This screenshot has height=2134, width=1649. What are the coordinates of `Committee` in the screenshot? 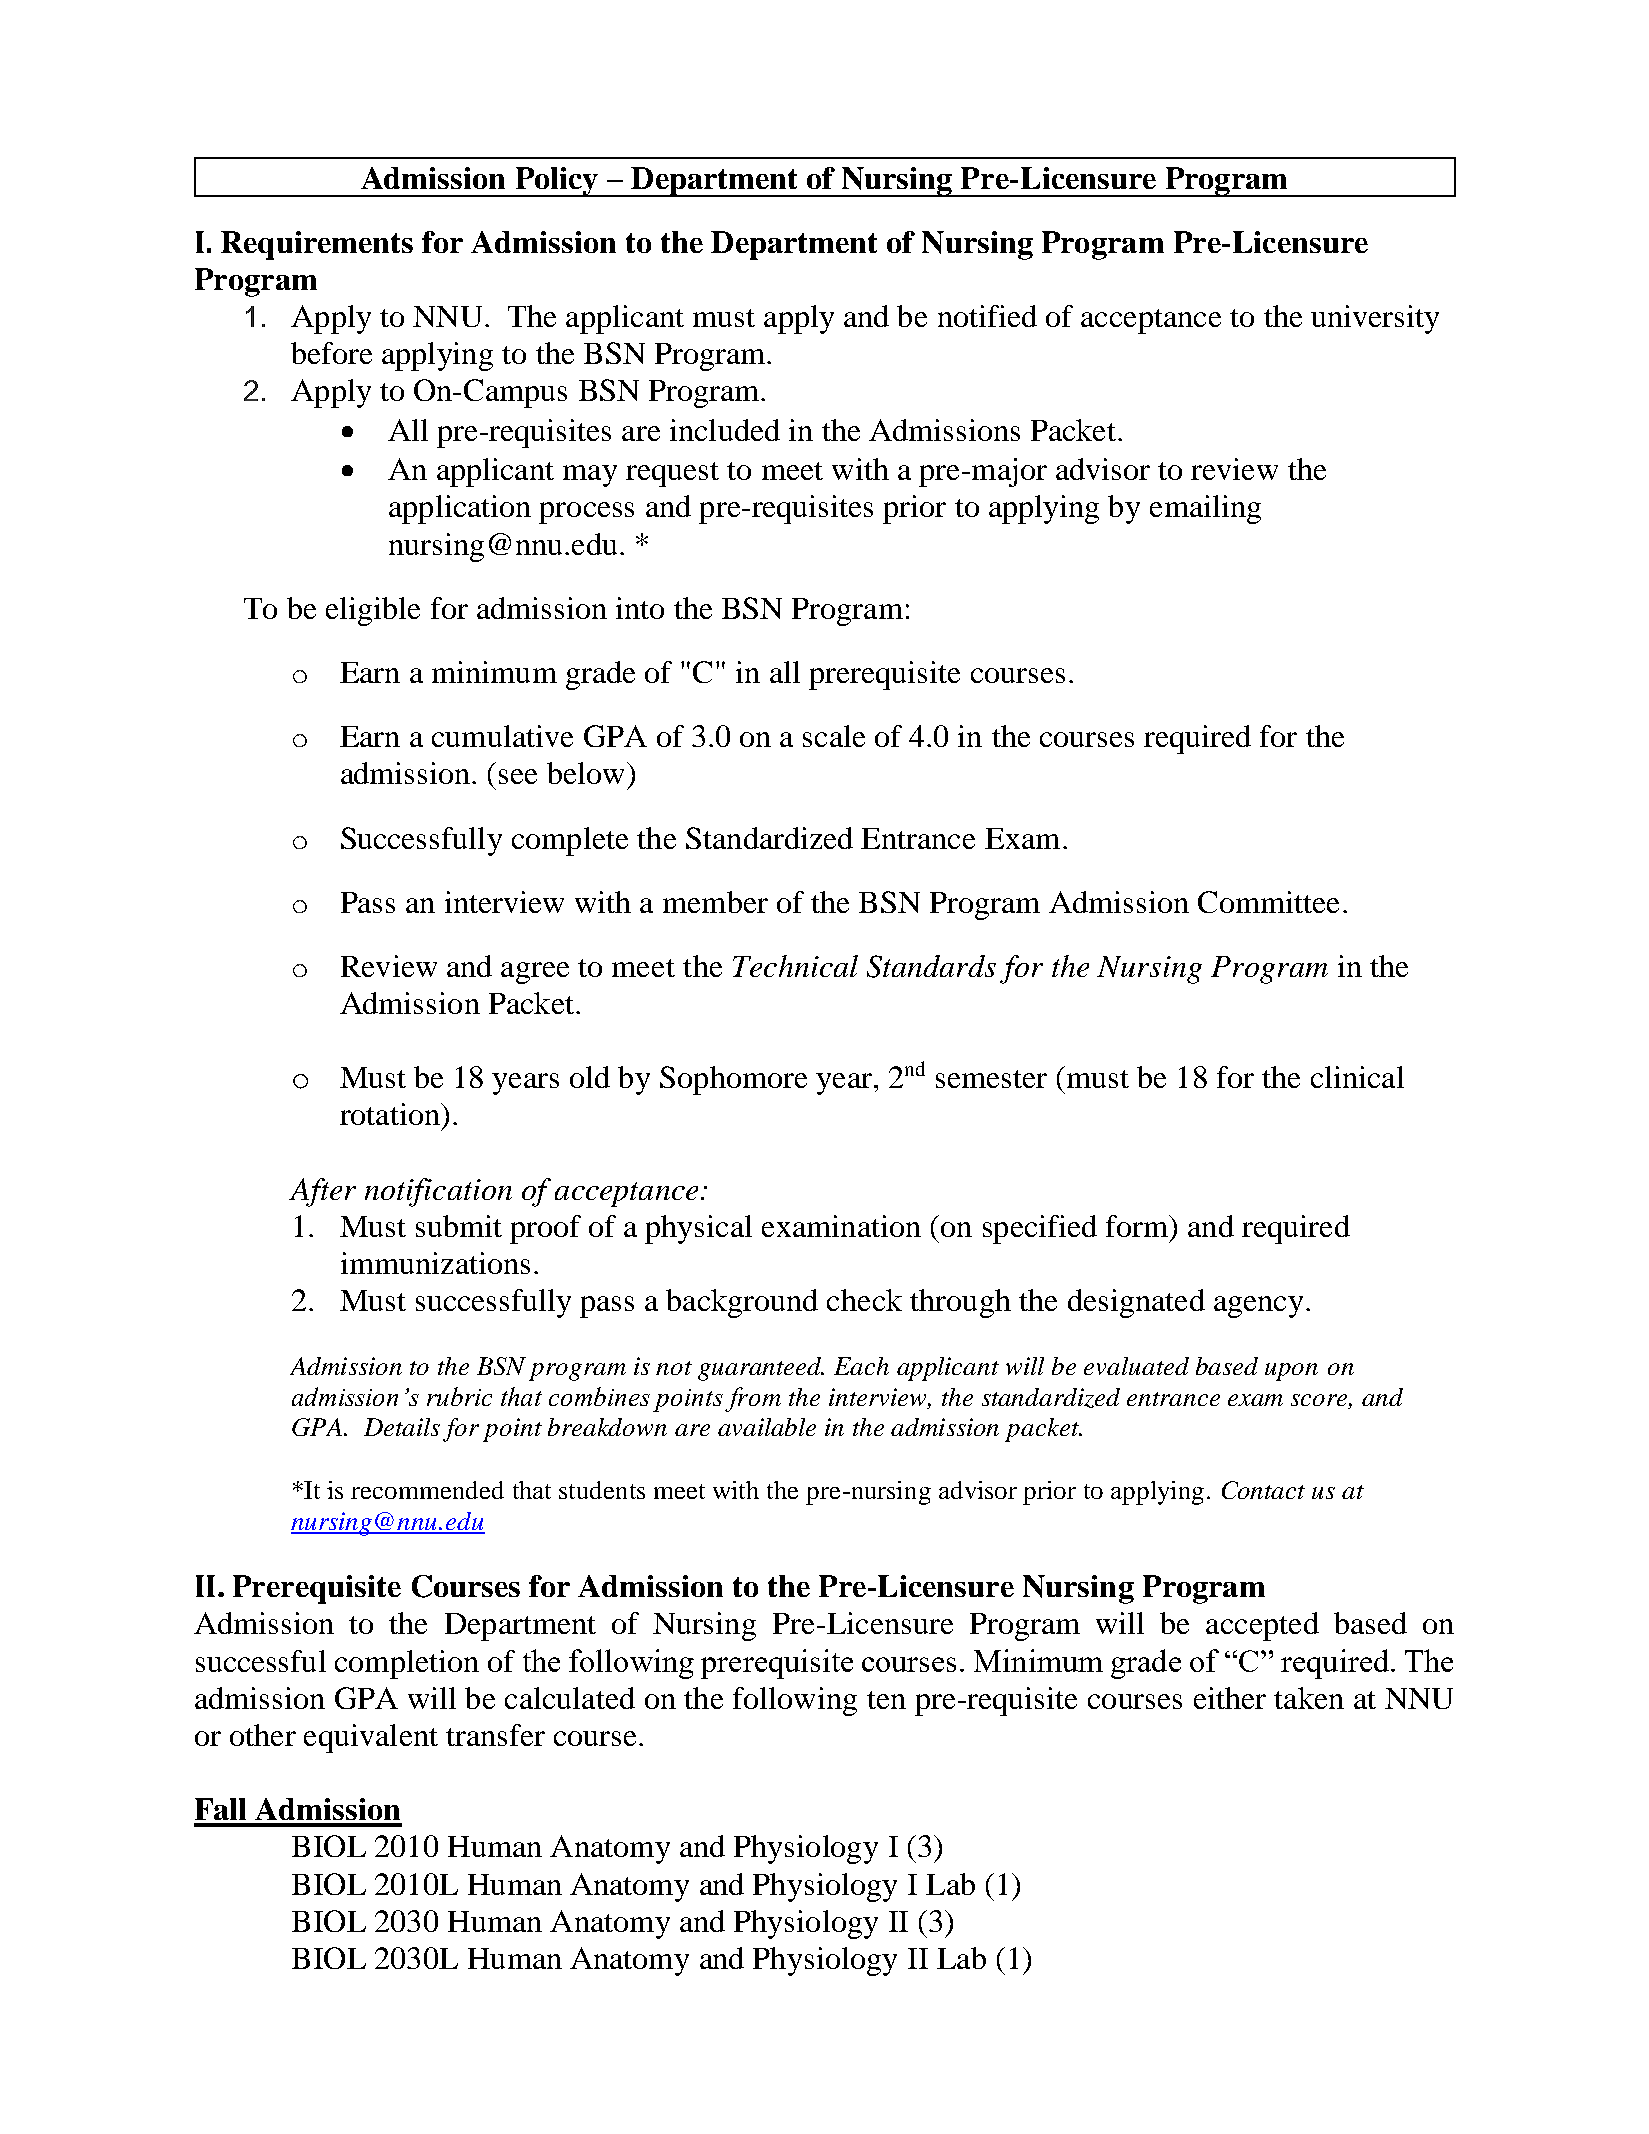 It's located at (1268, 902).
